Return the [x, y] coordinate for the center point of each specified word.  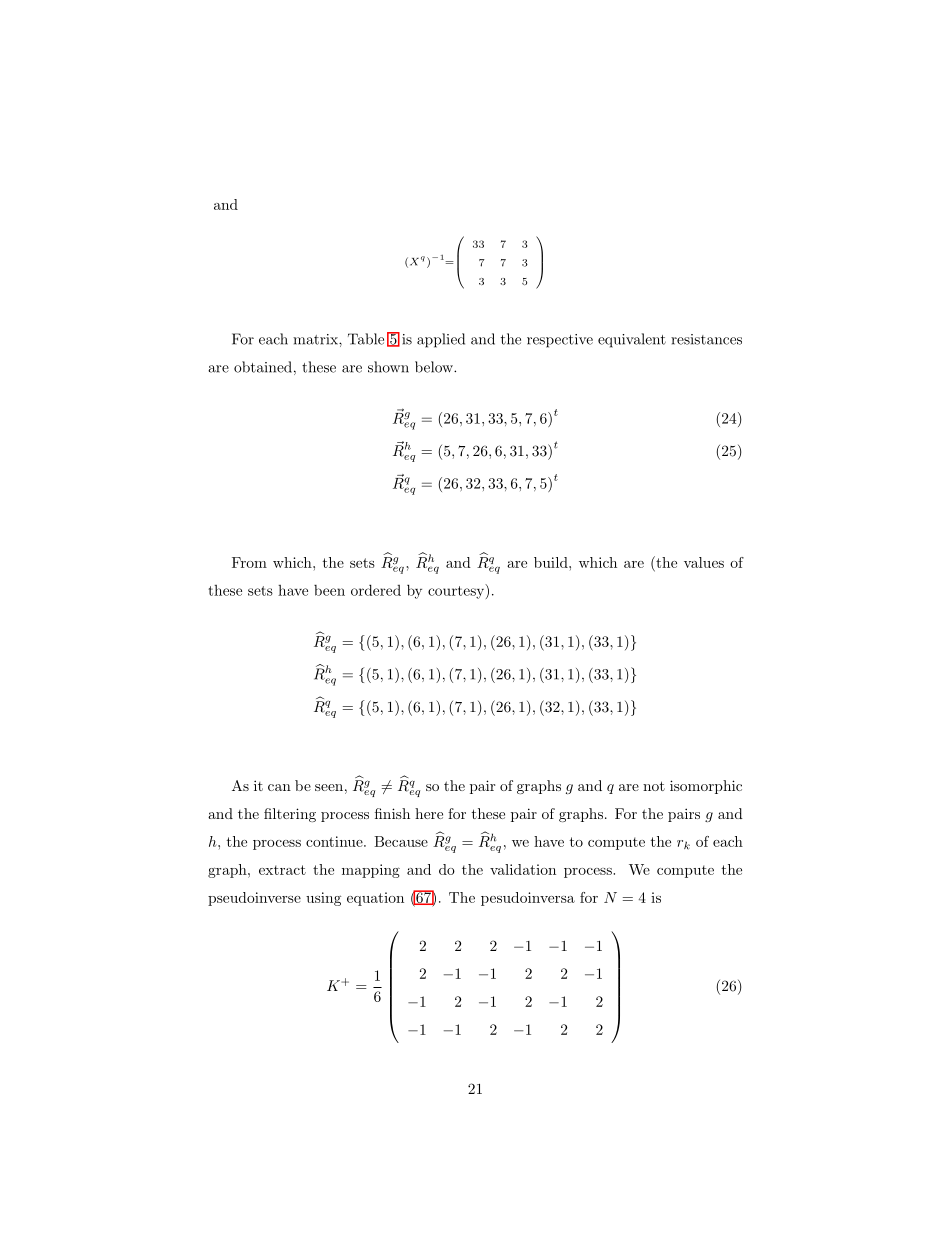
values [704, 562]
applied [441, 340]
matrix [316, 339]
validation [523, 869]
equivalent [632, 340]
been [329, 590]
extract [282, 870]
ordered [376, 590]
